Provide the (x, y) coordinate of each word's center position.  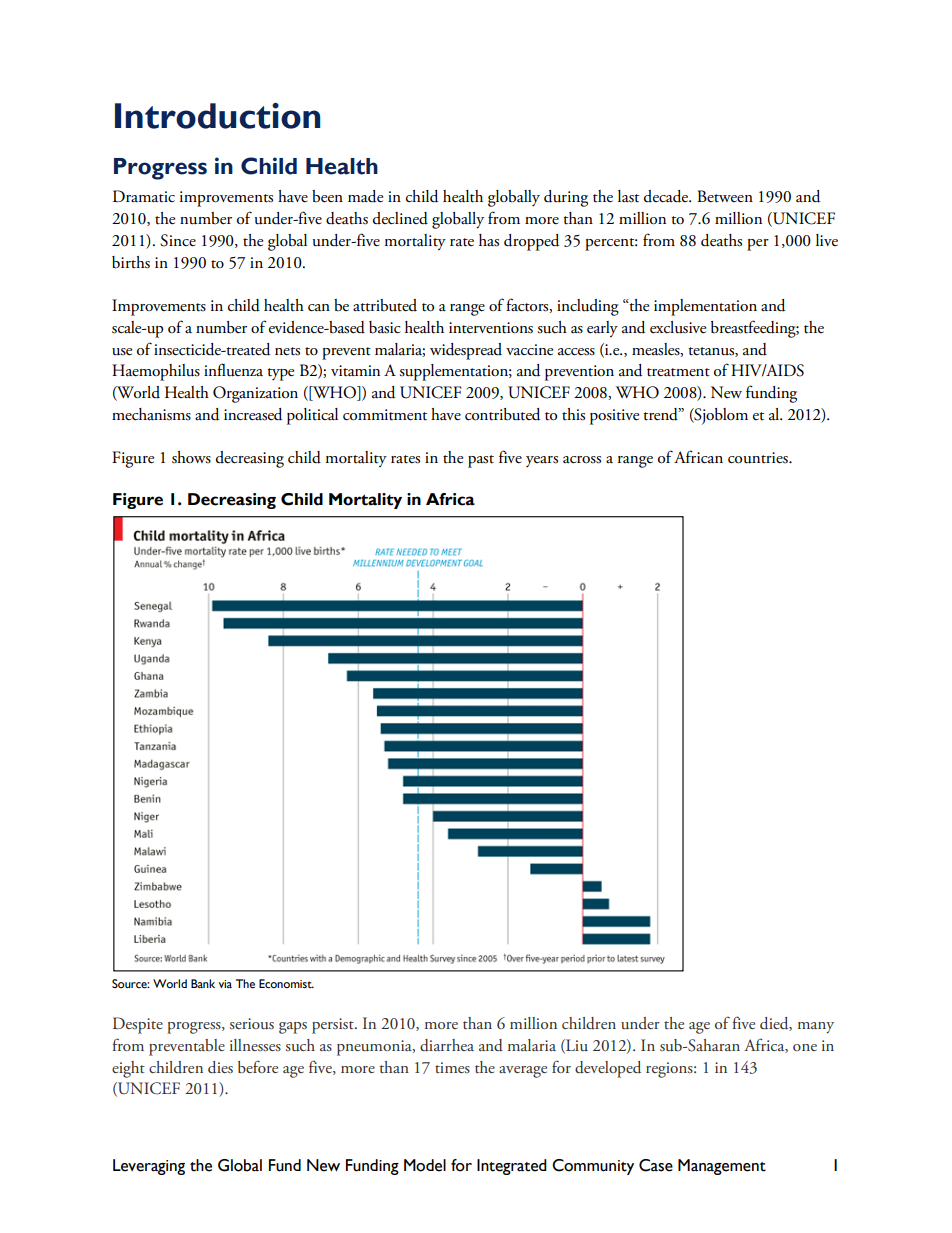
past (481, 461)
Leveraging (149, 1167)
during (566, 198)
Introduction (217, 116)
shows (191, 457)
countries (759, 458)
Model (425, 1165)
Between (725, 196)
